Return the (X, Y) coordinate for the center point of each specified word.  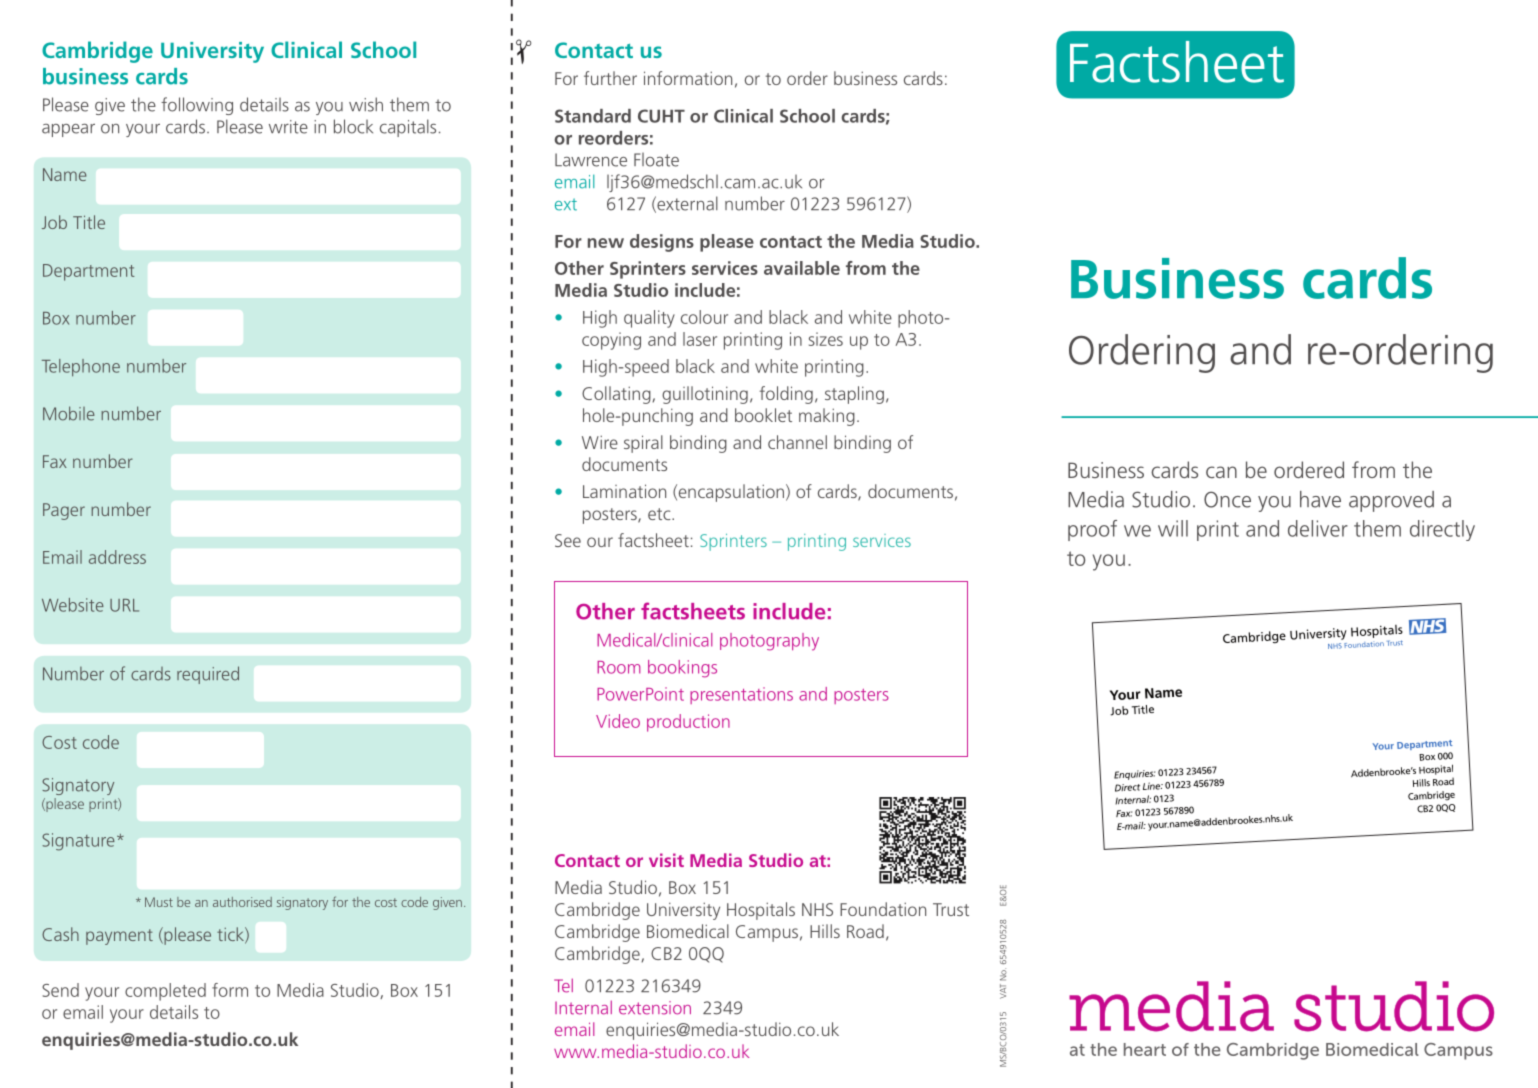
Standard (593, 116)
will (1173, 528)
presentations (741, 695)
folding (786, 395)
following (197, 106)
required (208, 675)
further (610, 78)
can (1221, 472)
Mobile (69, 413)
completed (165, 992)
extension (655, 1008)
